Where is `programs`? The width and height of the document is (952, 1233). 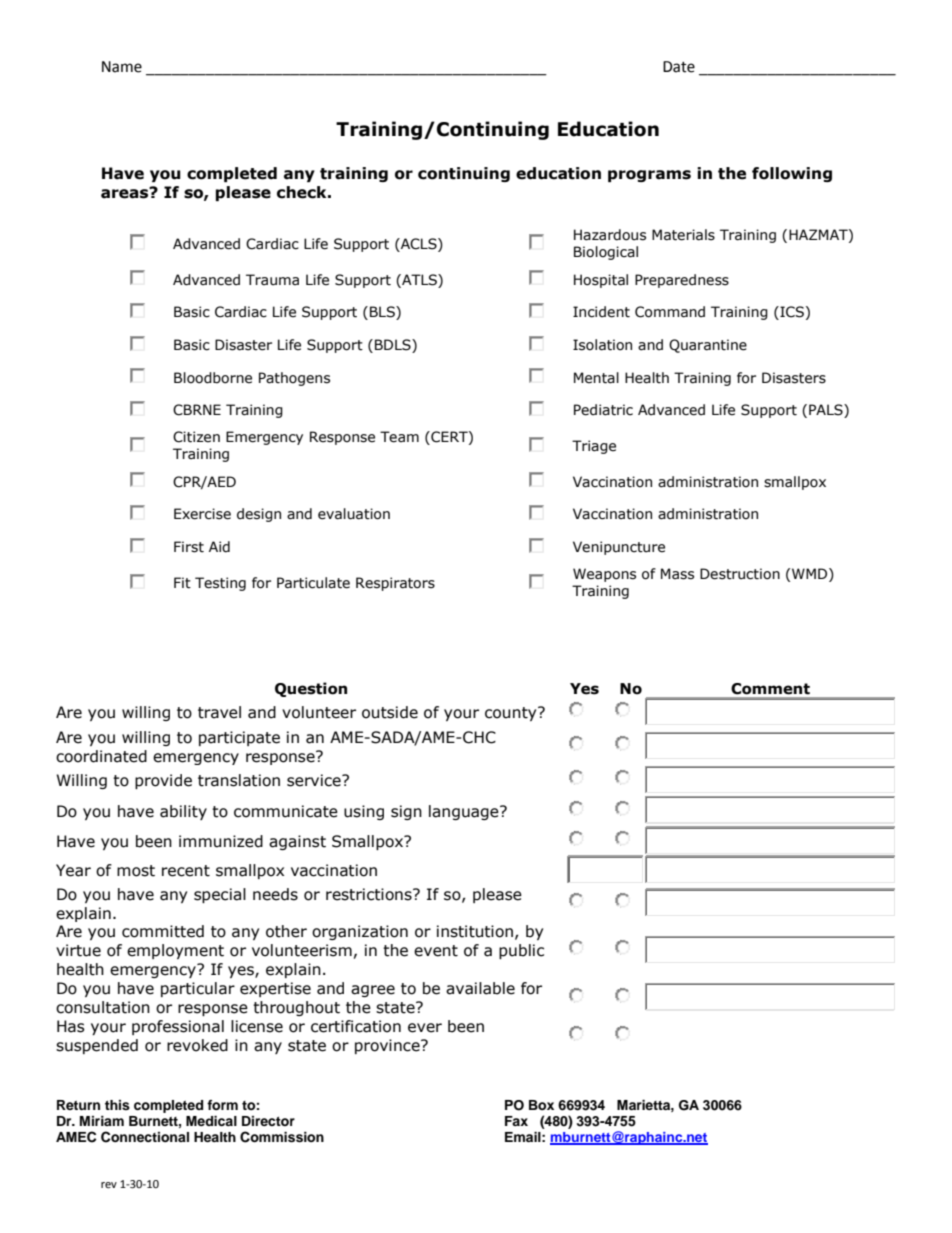
programs is located at coordinates (649, 176).
